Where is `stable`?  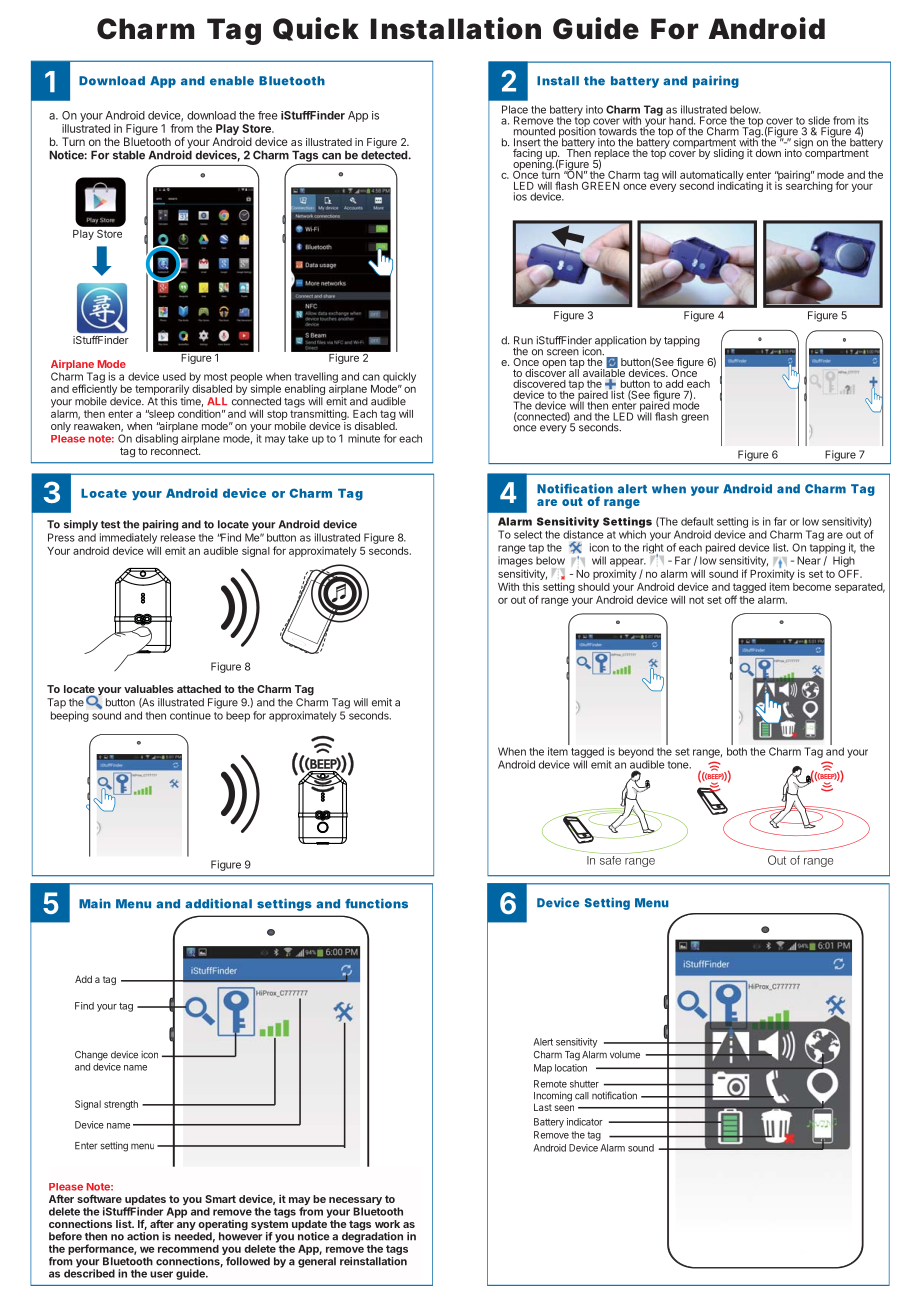
stable is located at coordinates (129, 155).
